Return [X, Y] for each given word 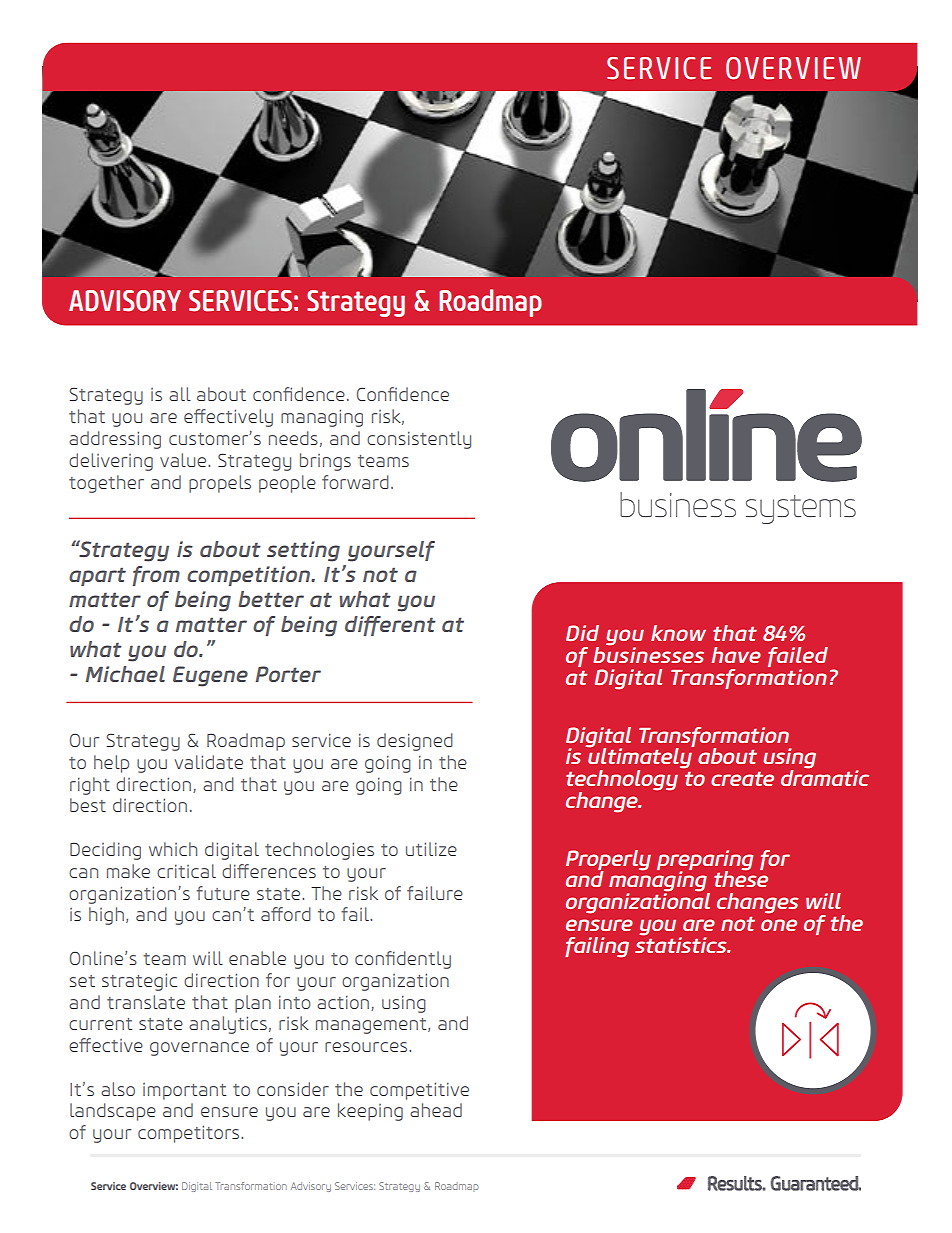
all [180, 394]
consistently [419, 440]
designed [415, 742]
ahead [436, 1110]
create [742, 778]
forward [355, 482]
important [184, 1091]
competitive [419, 1091]
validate [209, 762]
